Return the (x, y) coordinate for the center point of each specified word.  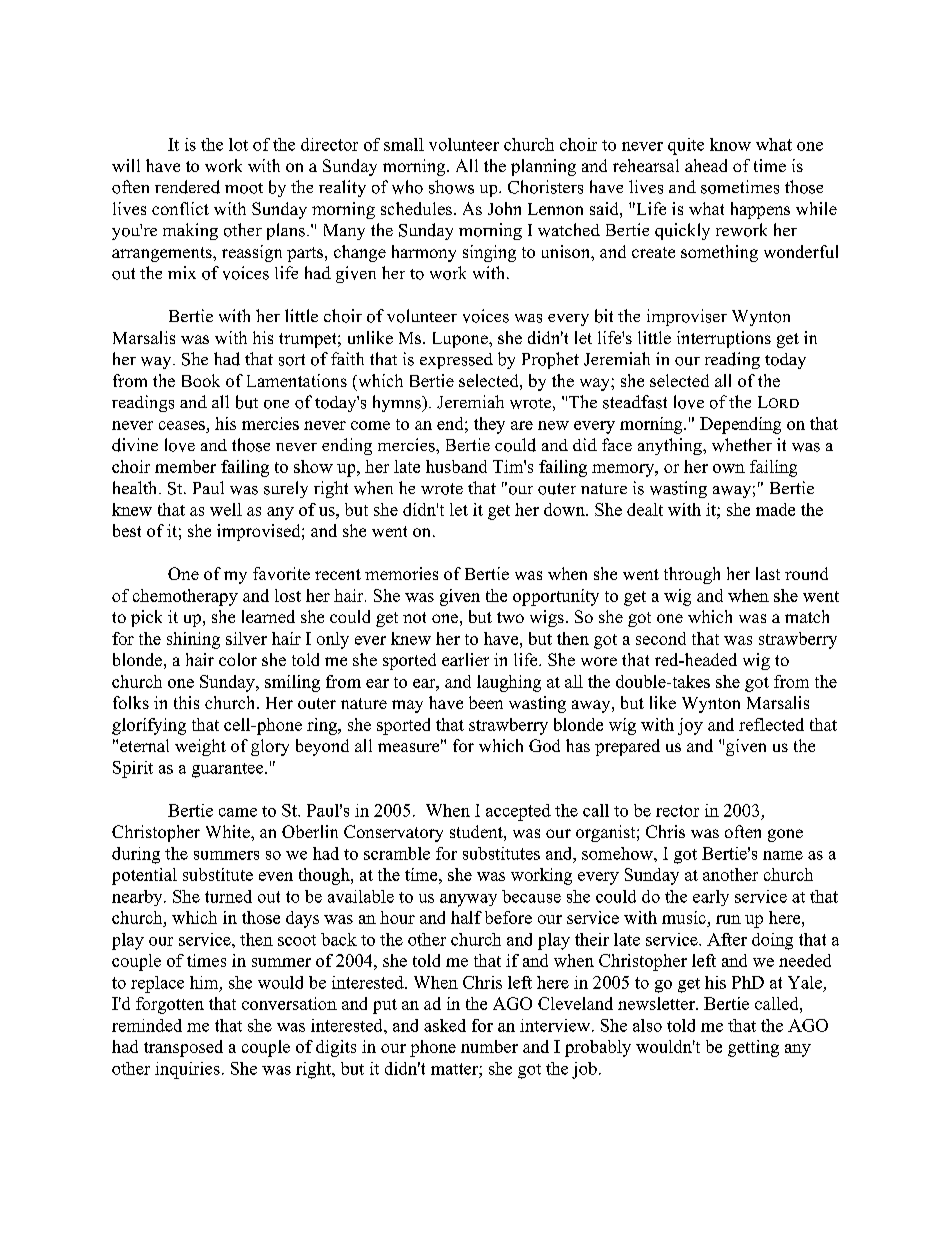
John (504, 208)
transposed (183, 1048)
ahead (706, 165)
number (489, 1046)
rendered (187, 187)
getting (753, 1048)
